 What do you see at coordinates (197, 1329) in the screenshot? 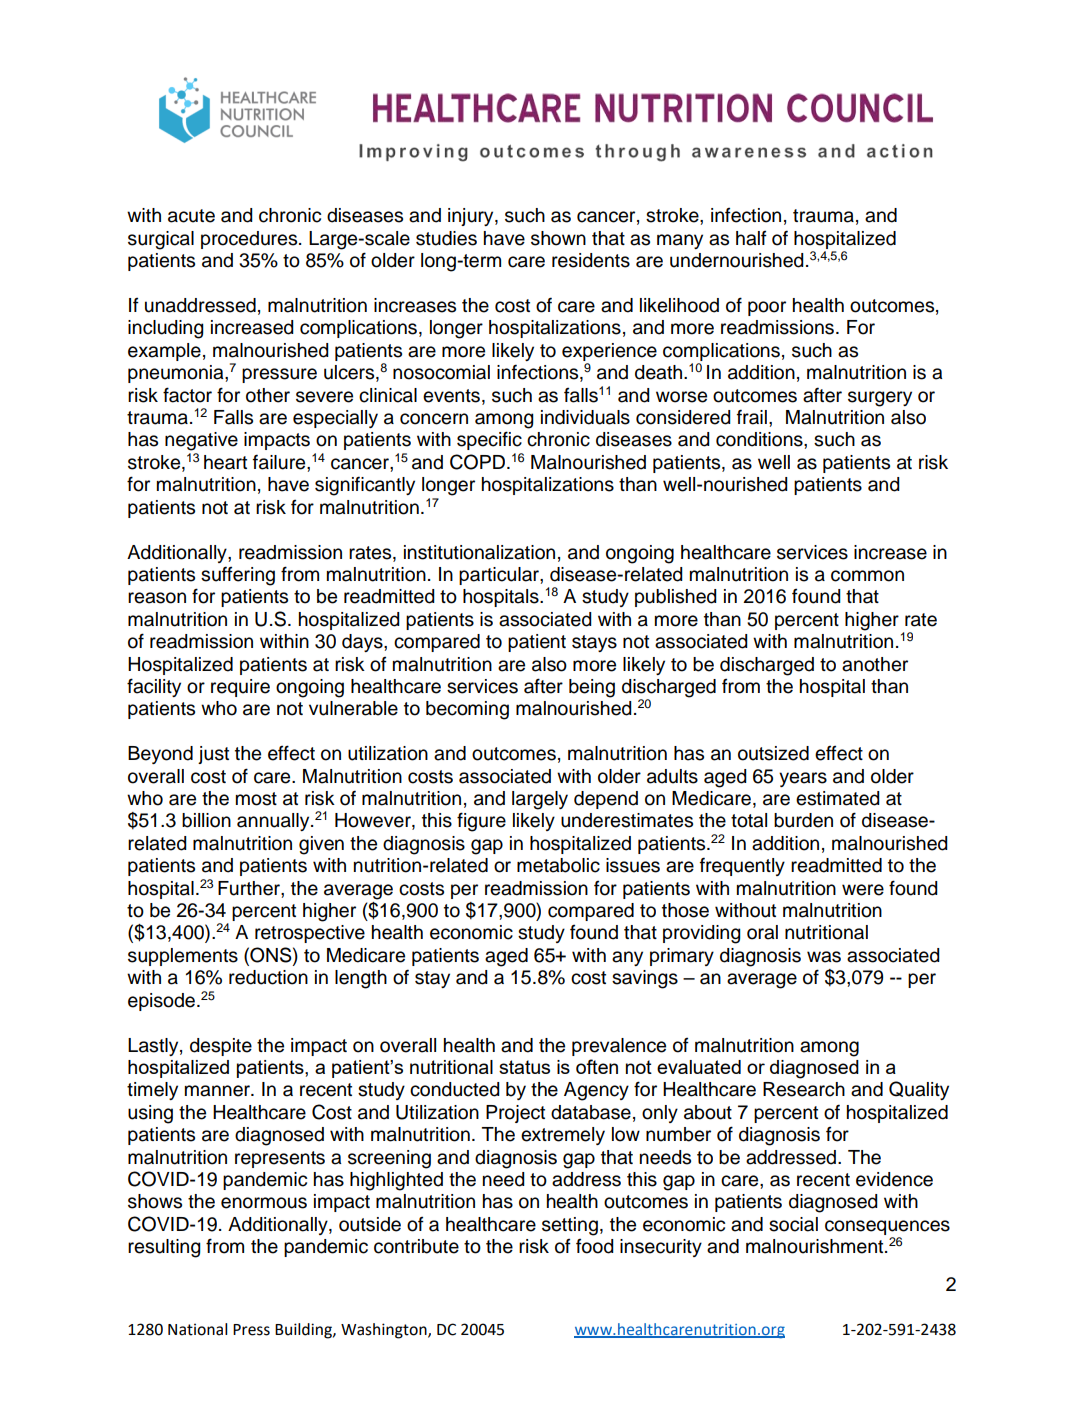
I see `National` at bounding box center [197, 1329].
